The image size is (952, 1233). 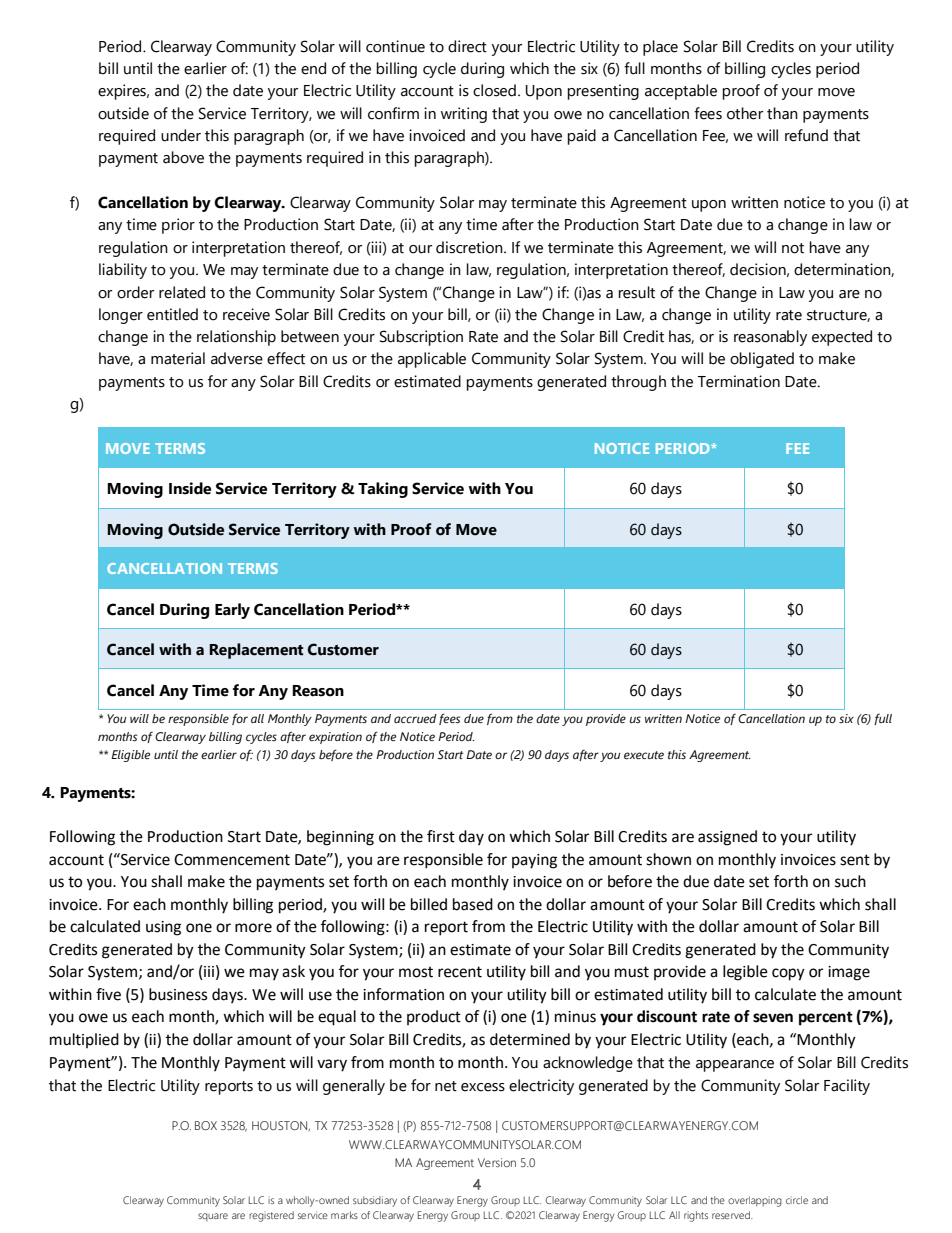 What do you see at coordinates (762, 360) in the image?
I see `obligated` at bounding box center [762, 360].
